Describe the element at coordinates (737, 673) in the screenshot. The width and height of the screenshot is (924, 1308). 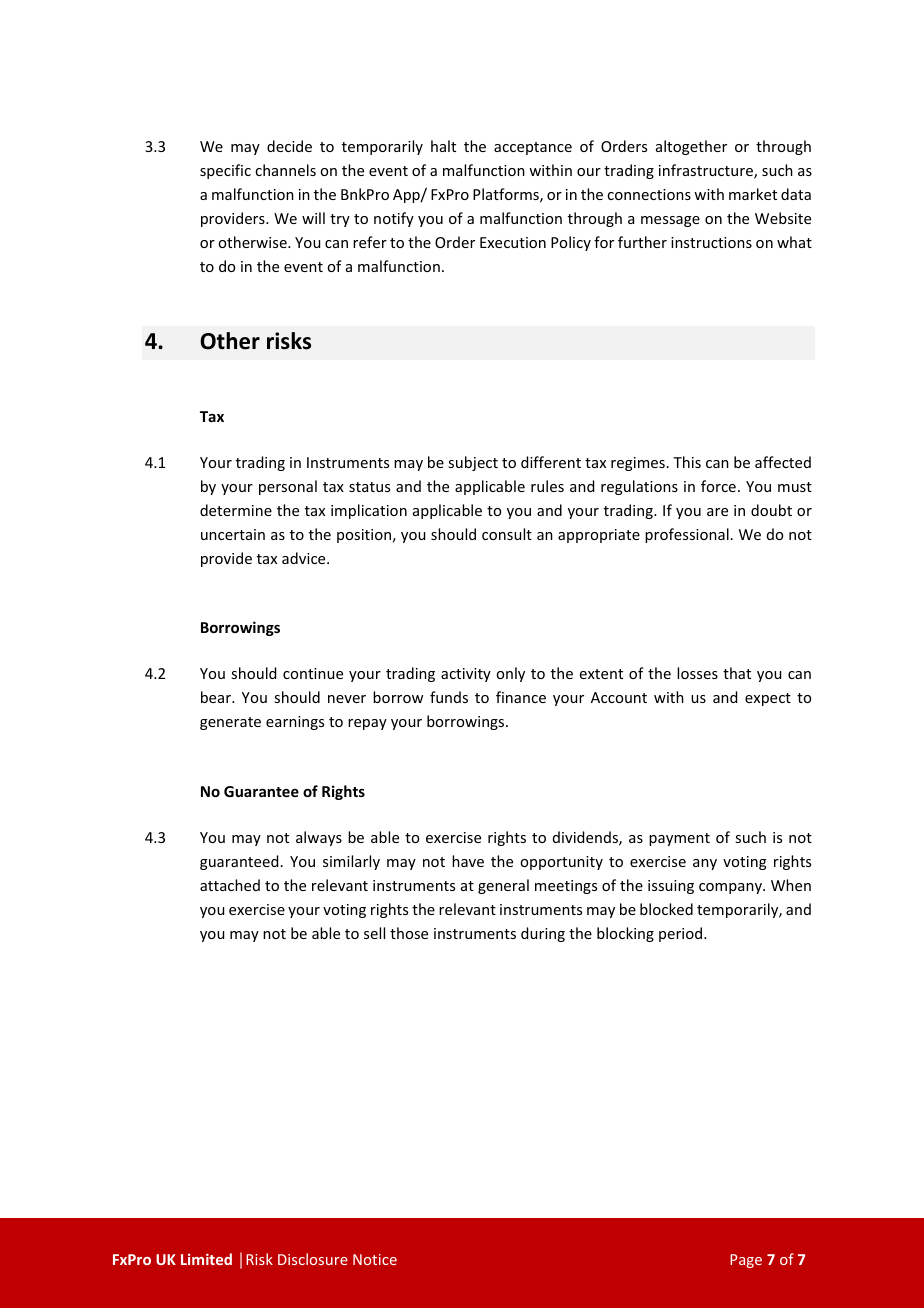
I see `that` at that location.
